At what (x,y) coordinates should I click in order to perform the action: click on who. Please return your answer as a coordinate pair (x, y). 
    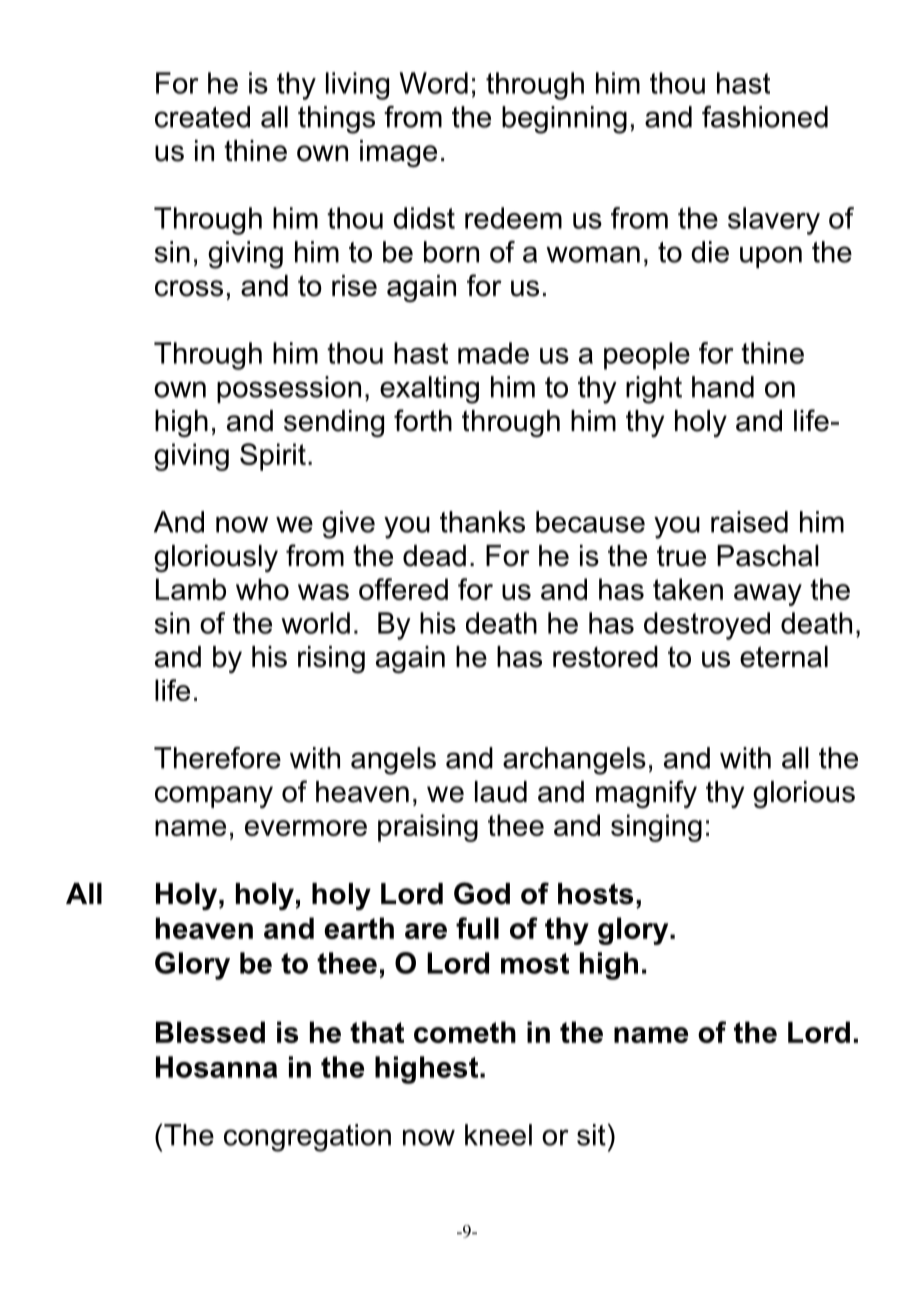
    Looking at the image, I should click on (262, 589).
